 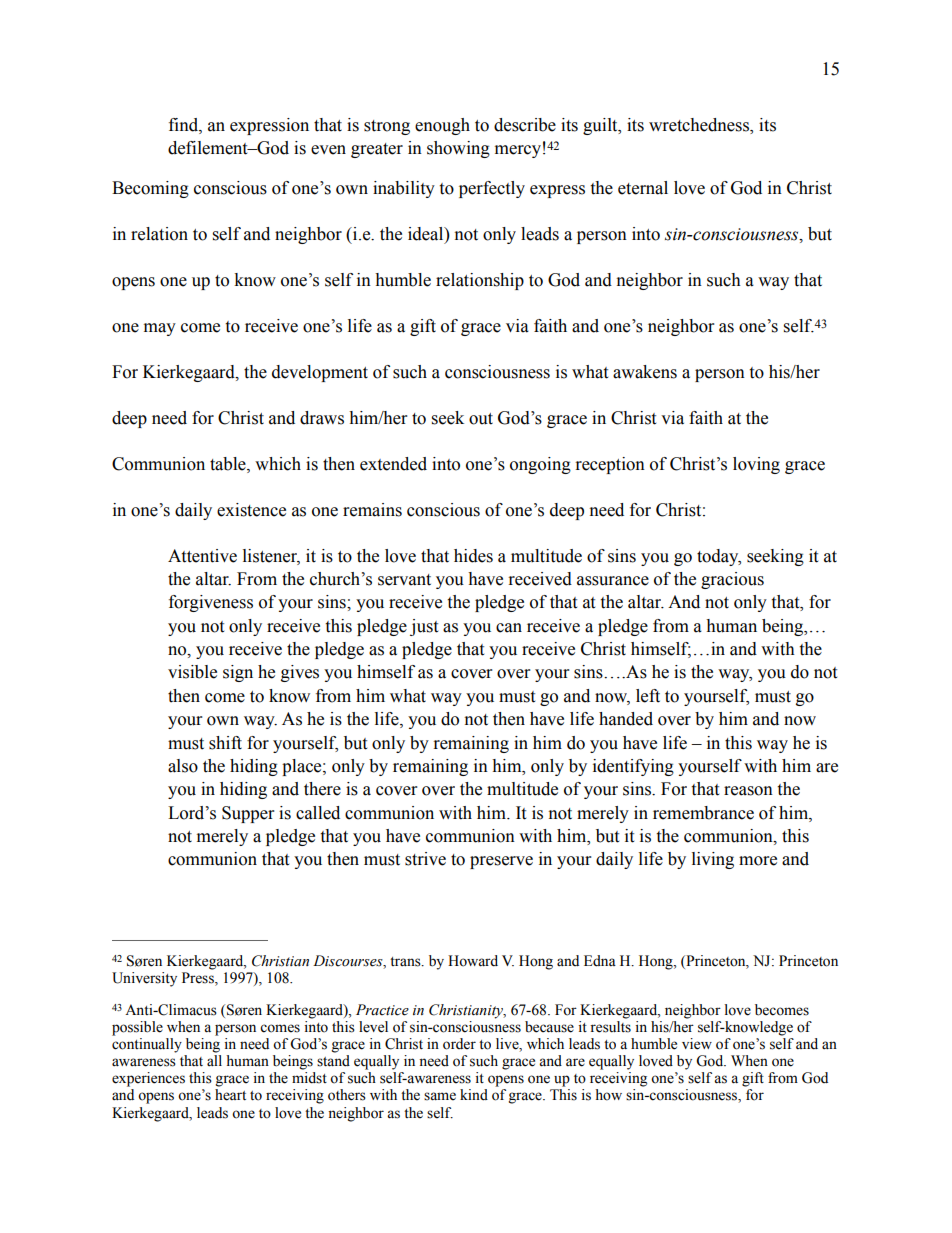 What do you see at coordinates (700, 125) in the document?
I see `wretchedness` at bounding box center [700, 125].
